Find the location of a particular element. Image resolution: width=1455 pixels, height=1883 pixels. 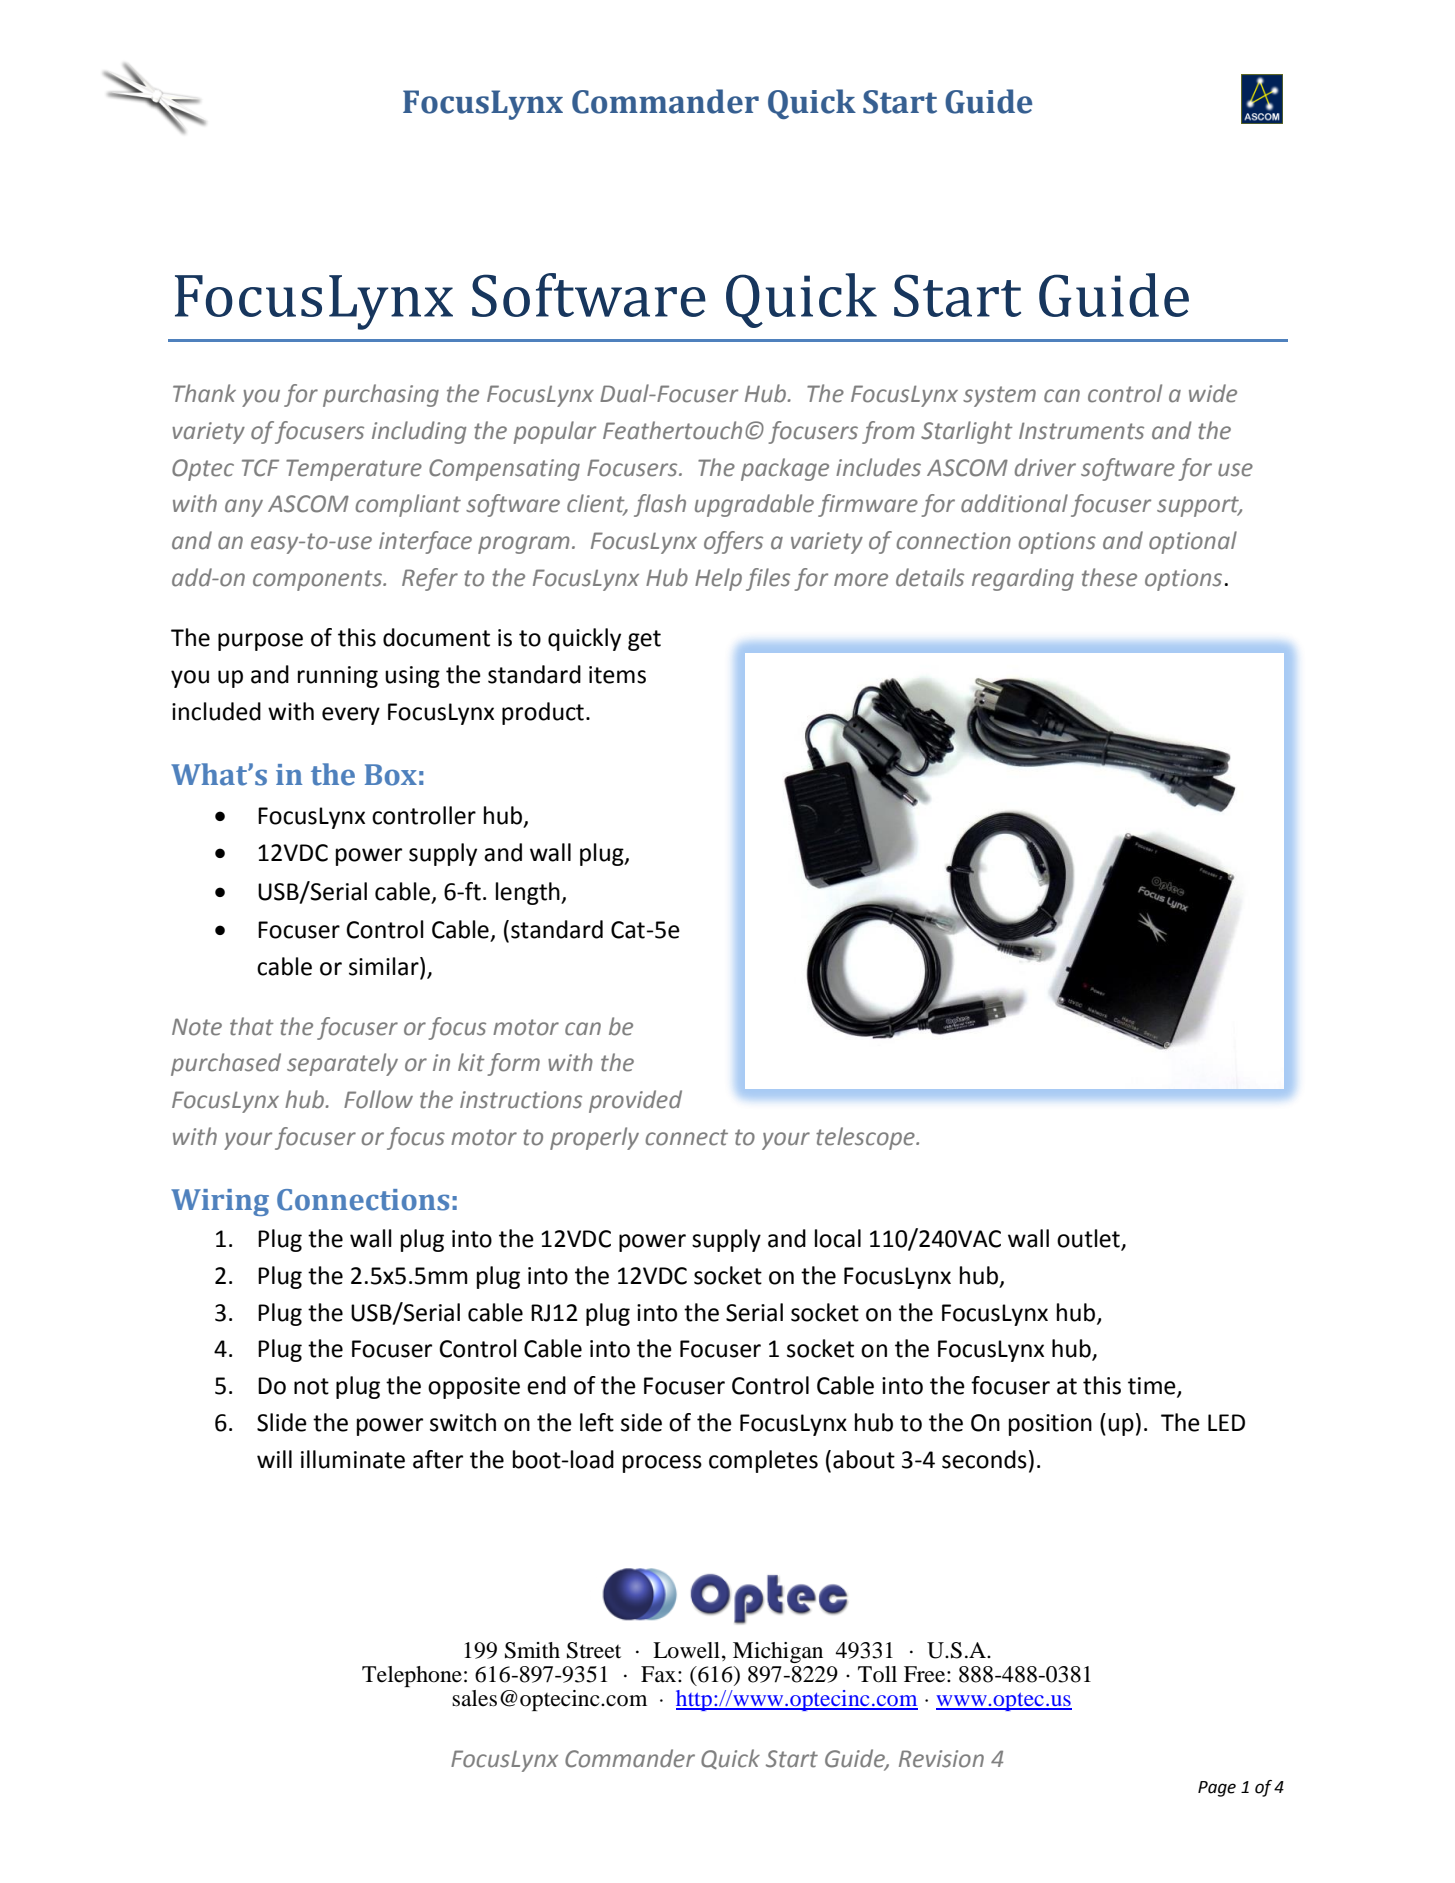

Temperature is located at coordinates (354, 470).
